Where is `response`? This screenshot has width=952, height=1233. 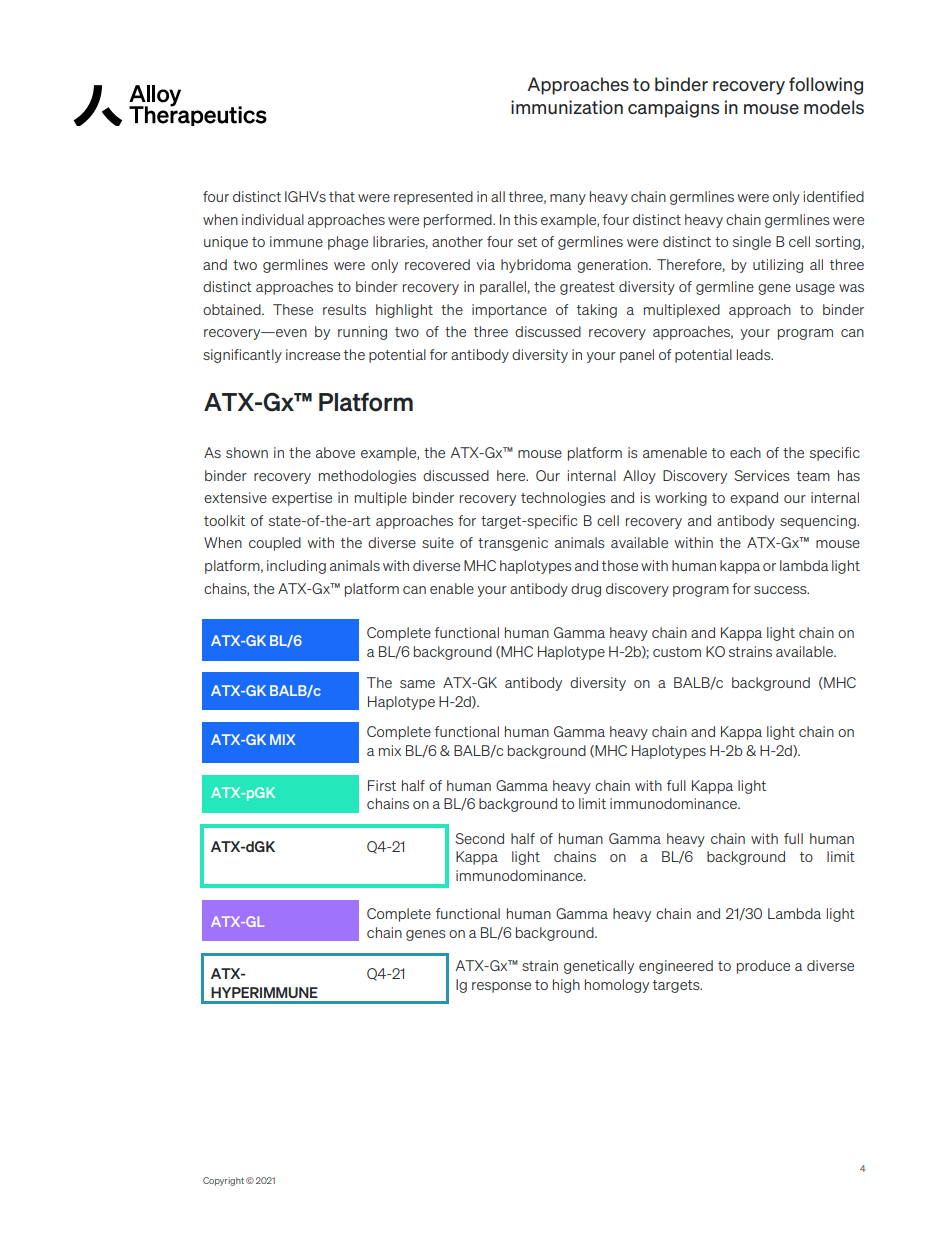
response is located at coordinates (501, 987).
